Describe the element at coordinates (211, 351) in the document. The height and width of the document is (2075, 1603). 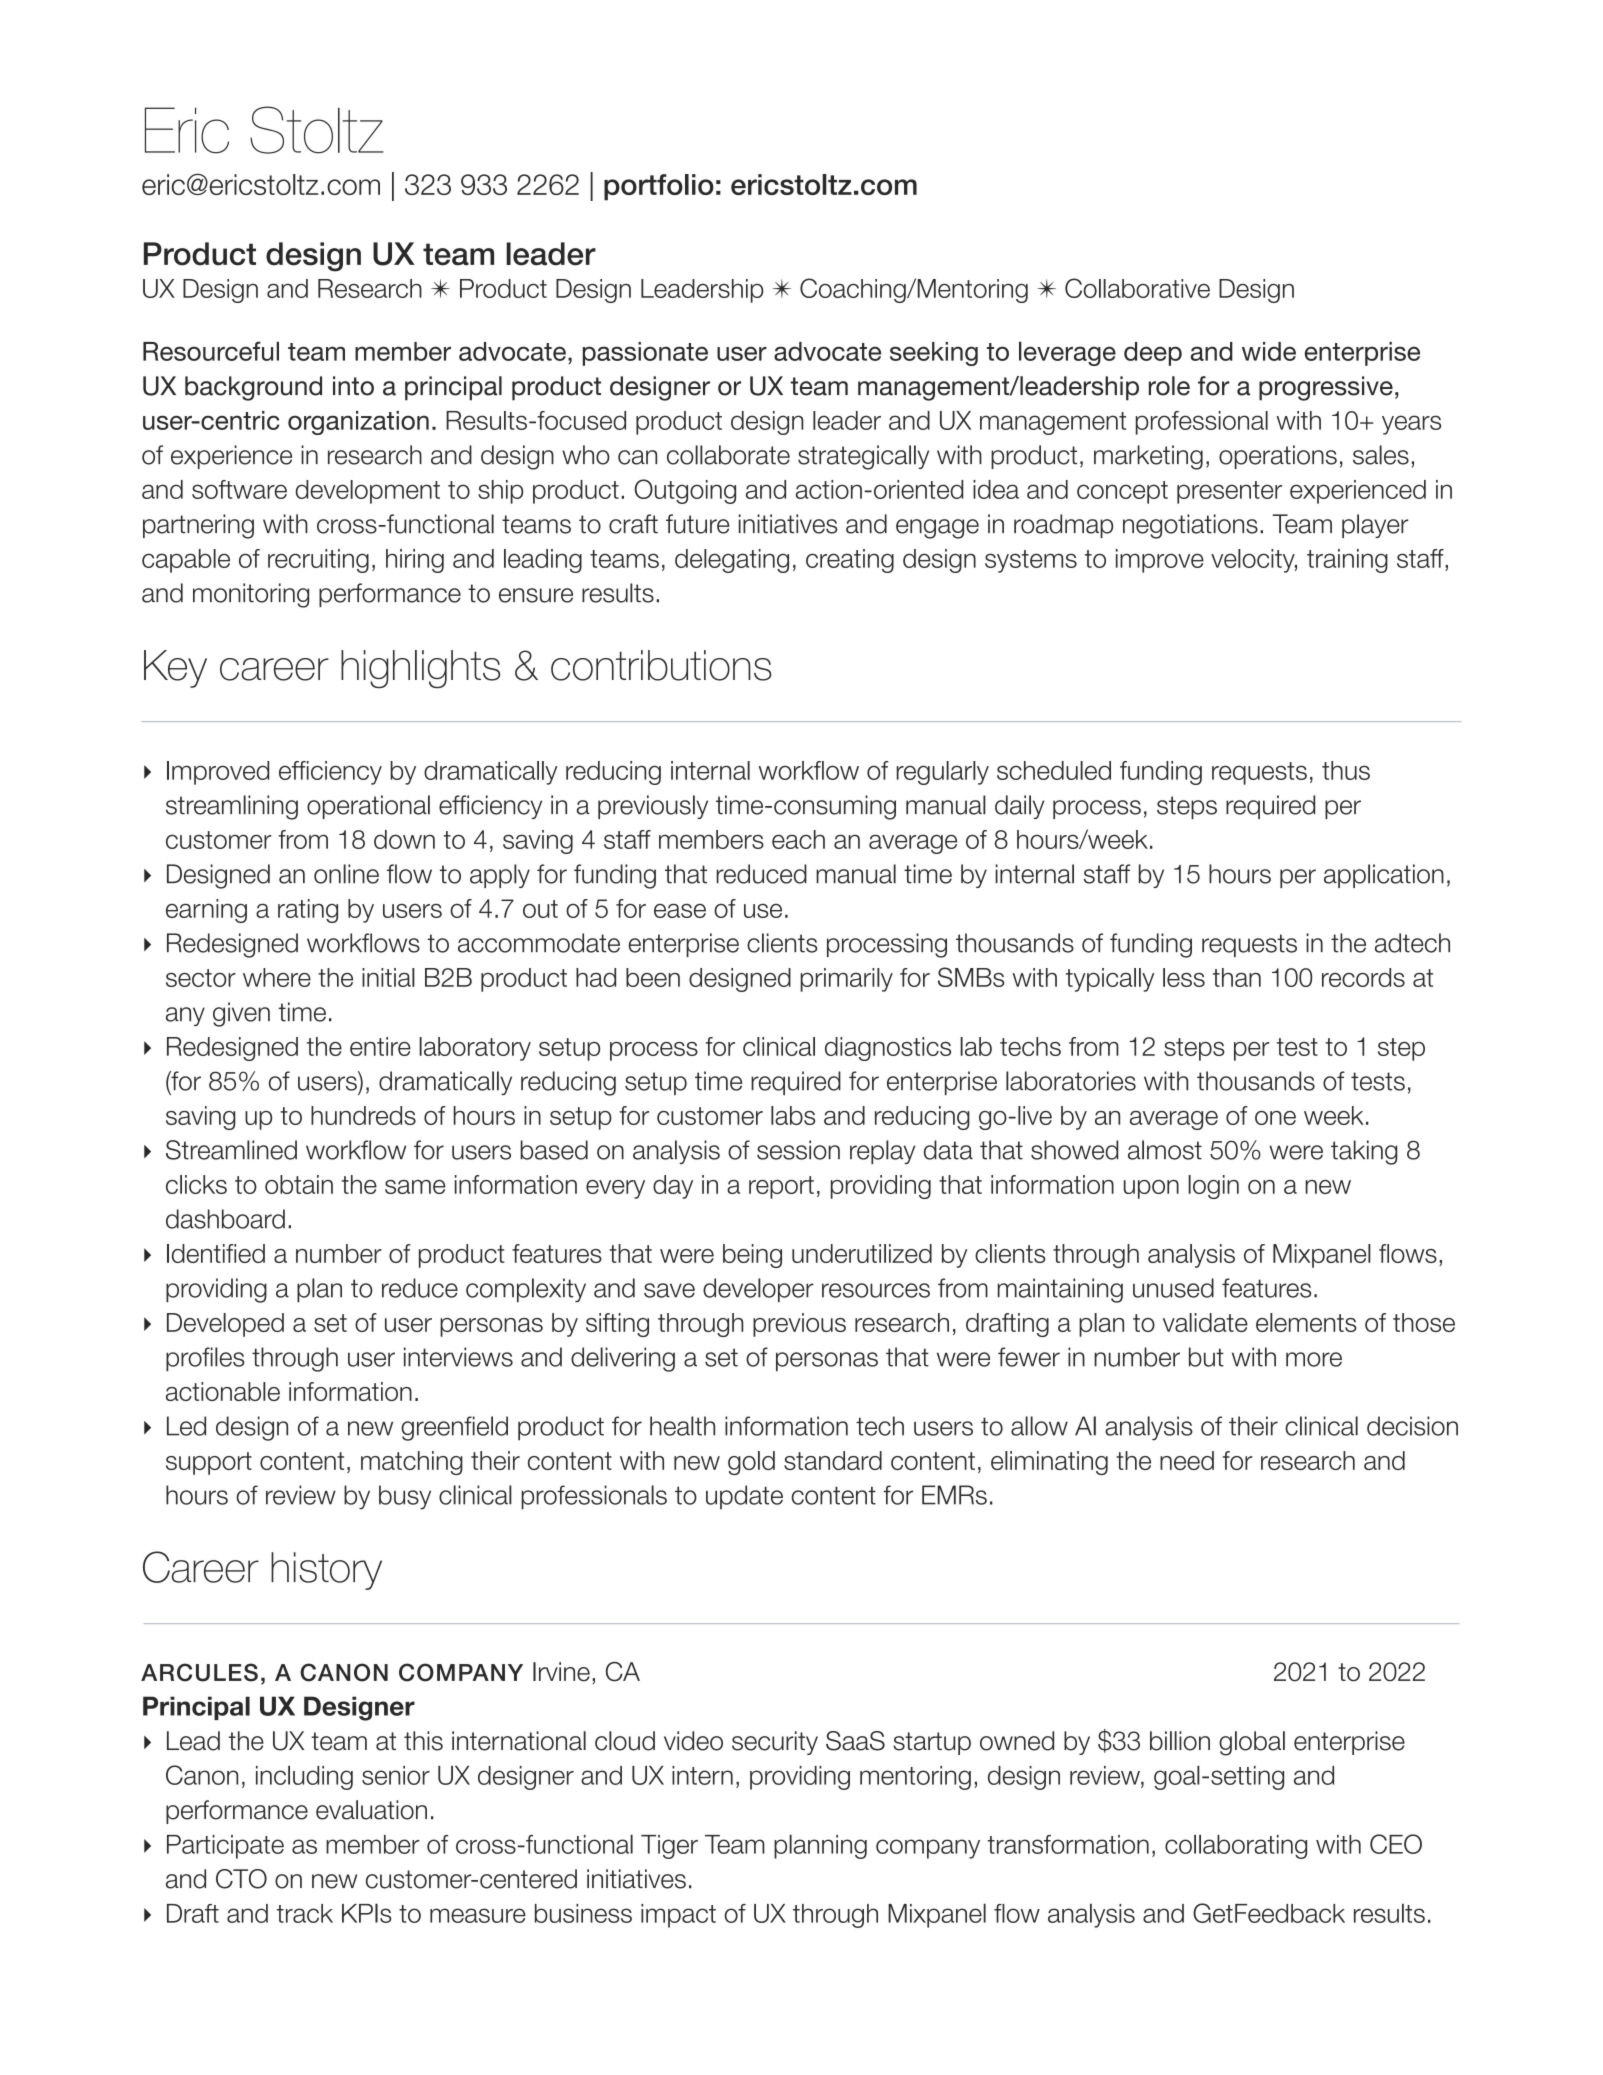
I see `Resourceful` at that location.
